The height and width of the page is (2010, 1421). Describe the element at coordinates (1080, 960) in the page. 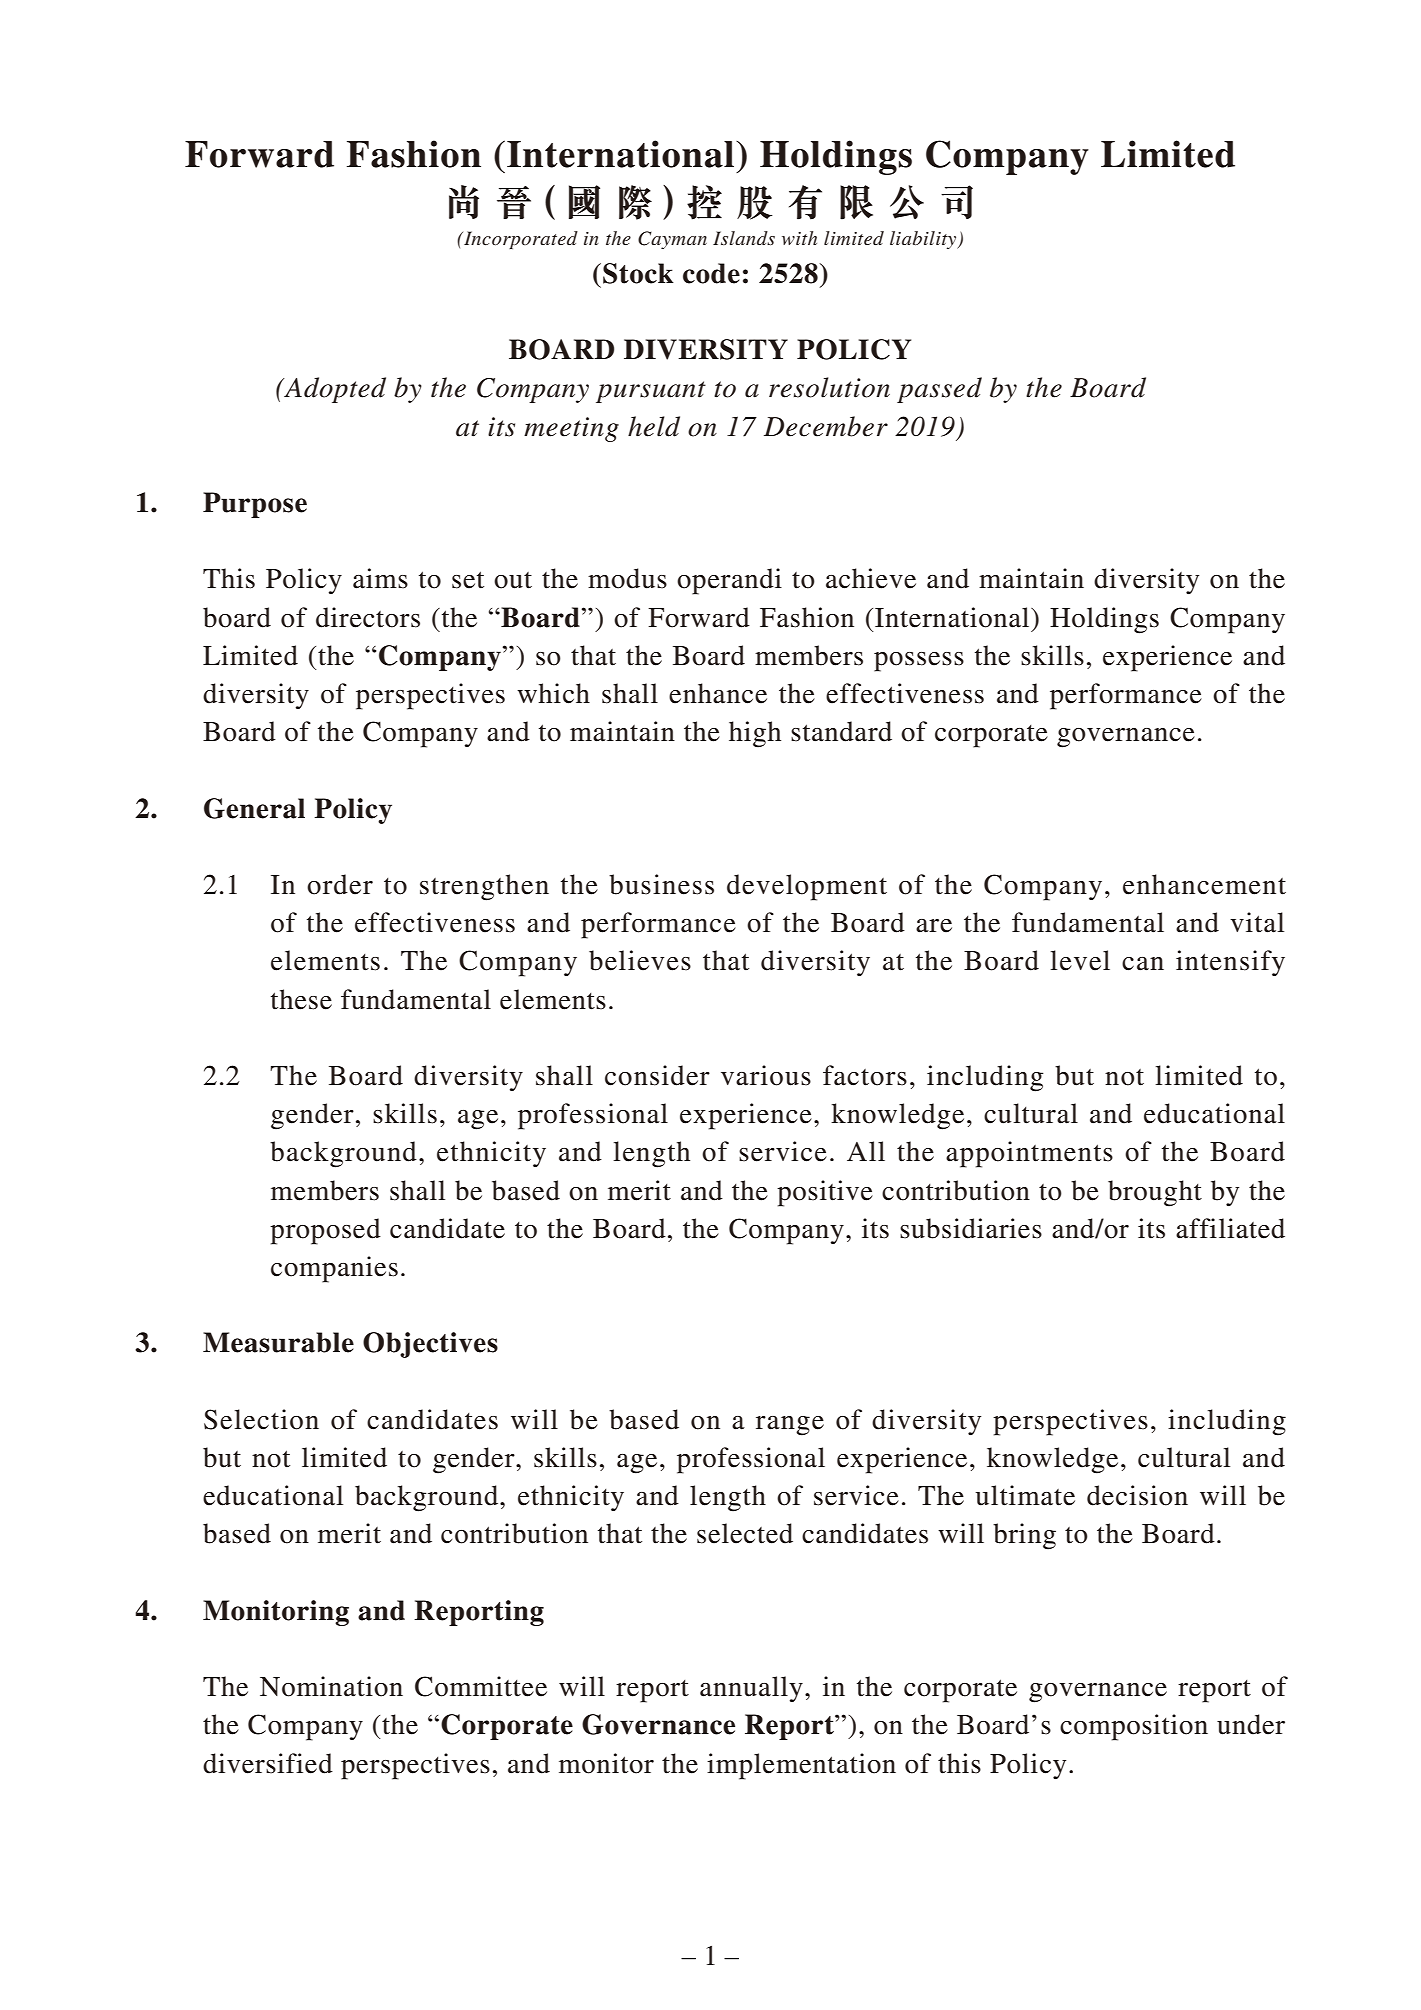

I see `level` at that location.
